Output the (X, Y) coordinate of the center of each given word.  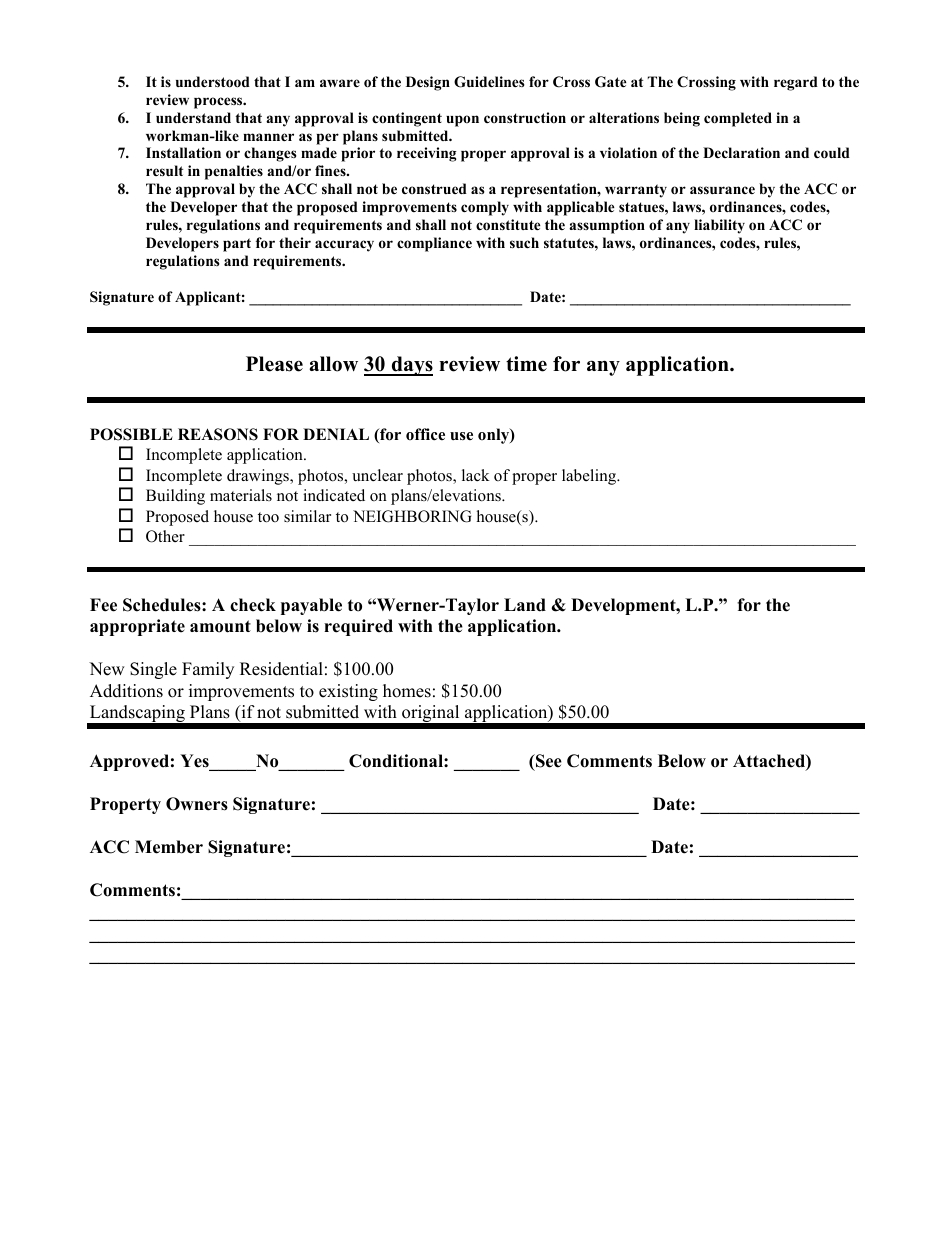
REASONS (218, 434)
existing (348, 692)
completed (738, 119)
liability (719, 226)
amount (220, 626)
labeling (590, 477)
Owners (197, 804)
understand (193, 117)
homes (407, 691)
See (548, 761)
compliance (434, 244)
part (237, 245)
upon (462, 121)
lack (476, 475)
